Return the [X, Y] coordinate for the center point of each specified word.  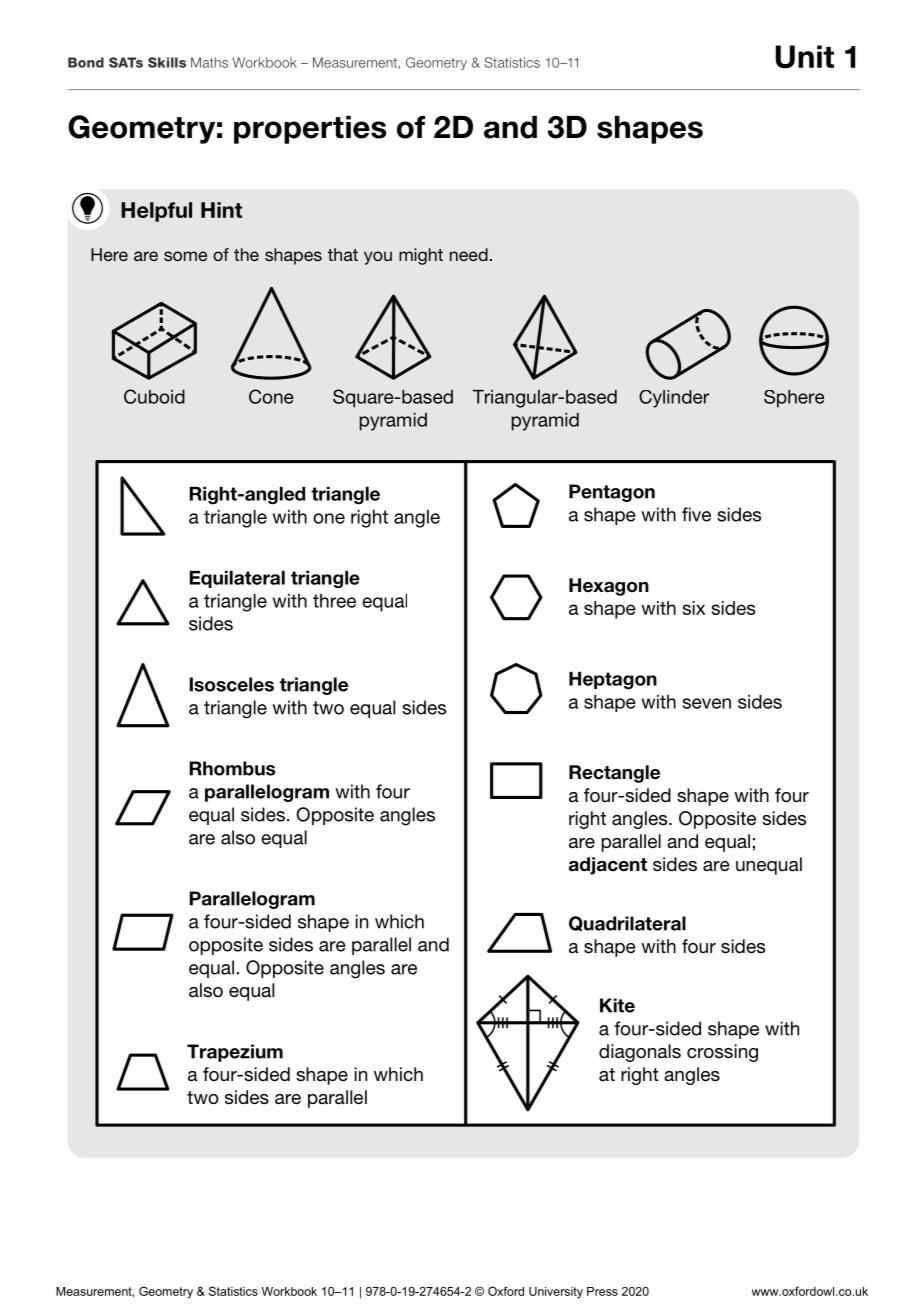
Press [602, 1291]
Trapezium [235, 1053]
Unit [804, 57]
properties [310, 130]
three [334, 601]
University [556, 1293]
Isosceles [232, 684]
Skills [167, 62]
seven [706, 703]
